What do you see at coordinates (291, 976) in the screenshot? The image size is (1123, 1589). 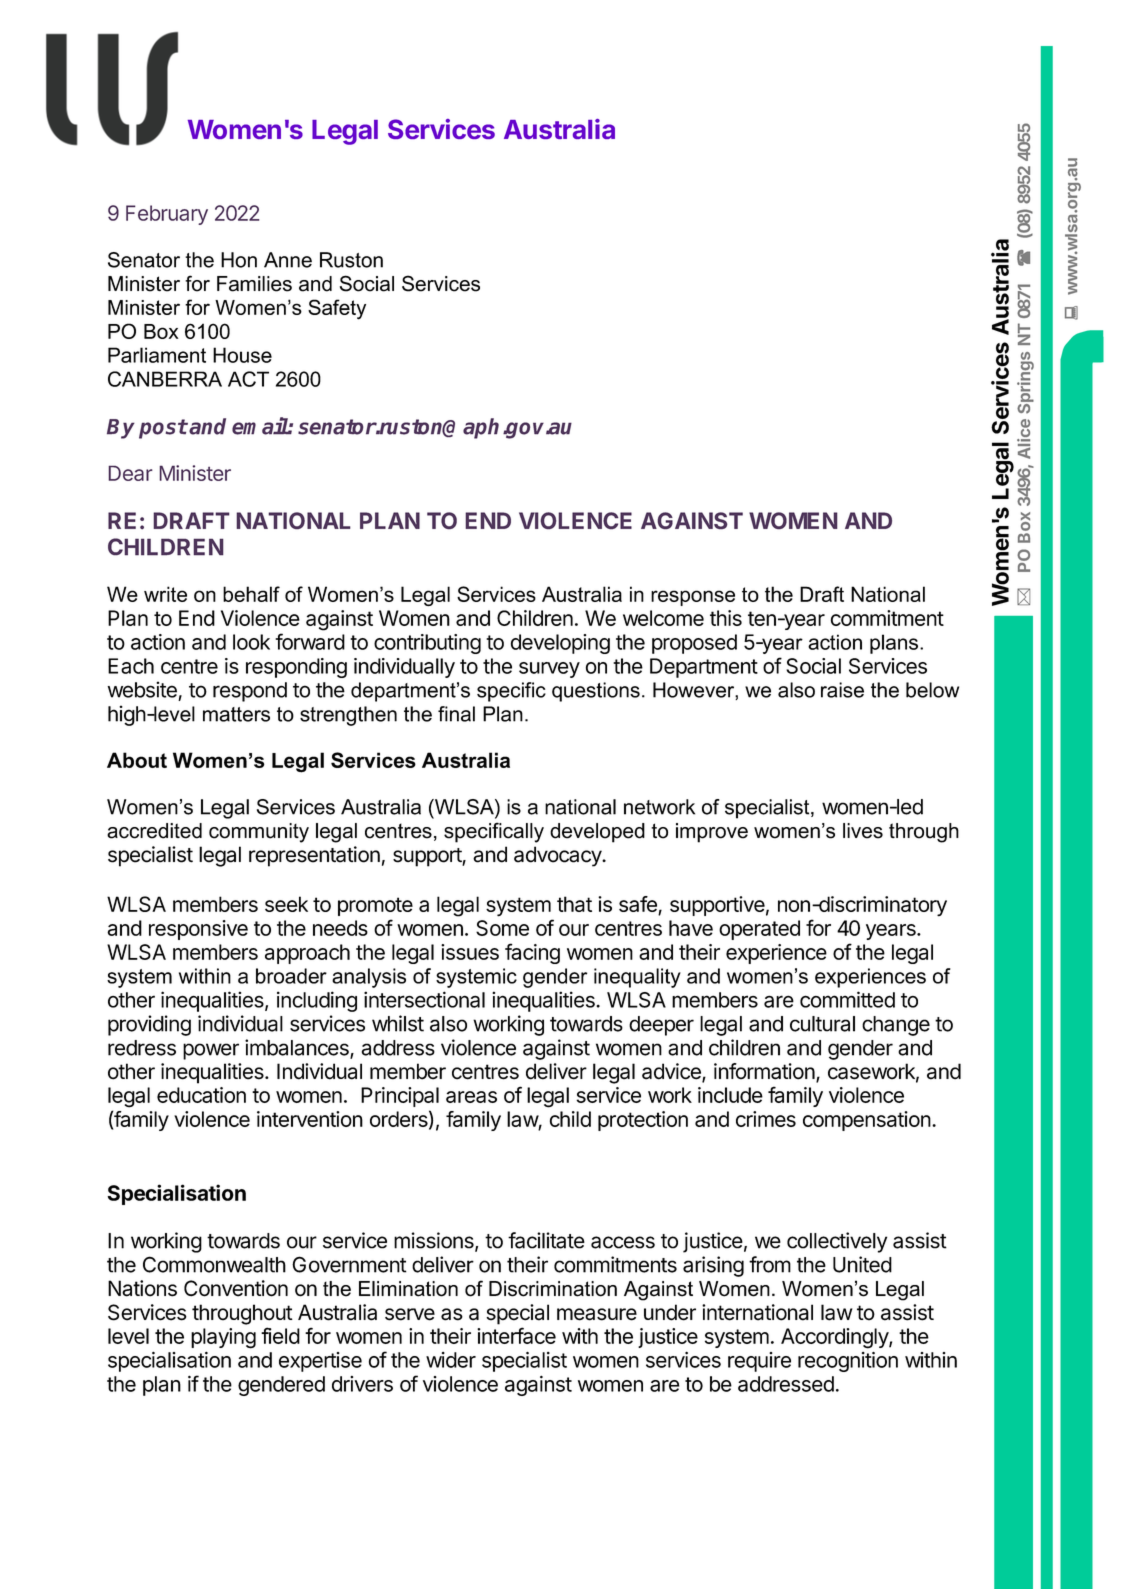 I see `broader` at bounding box center [291, 976].
